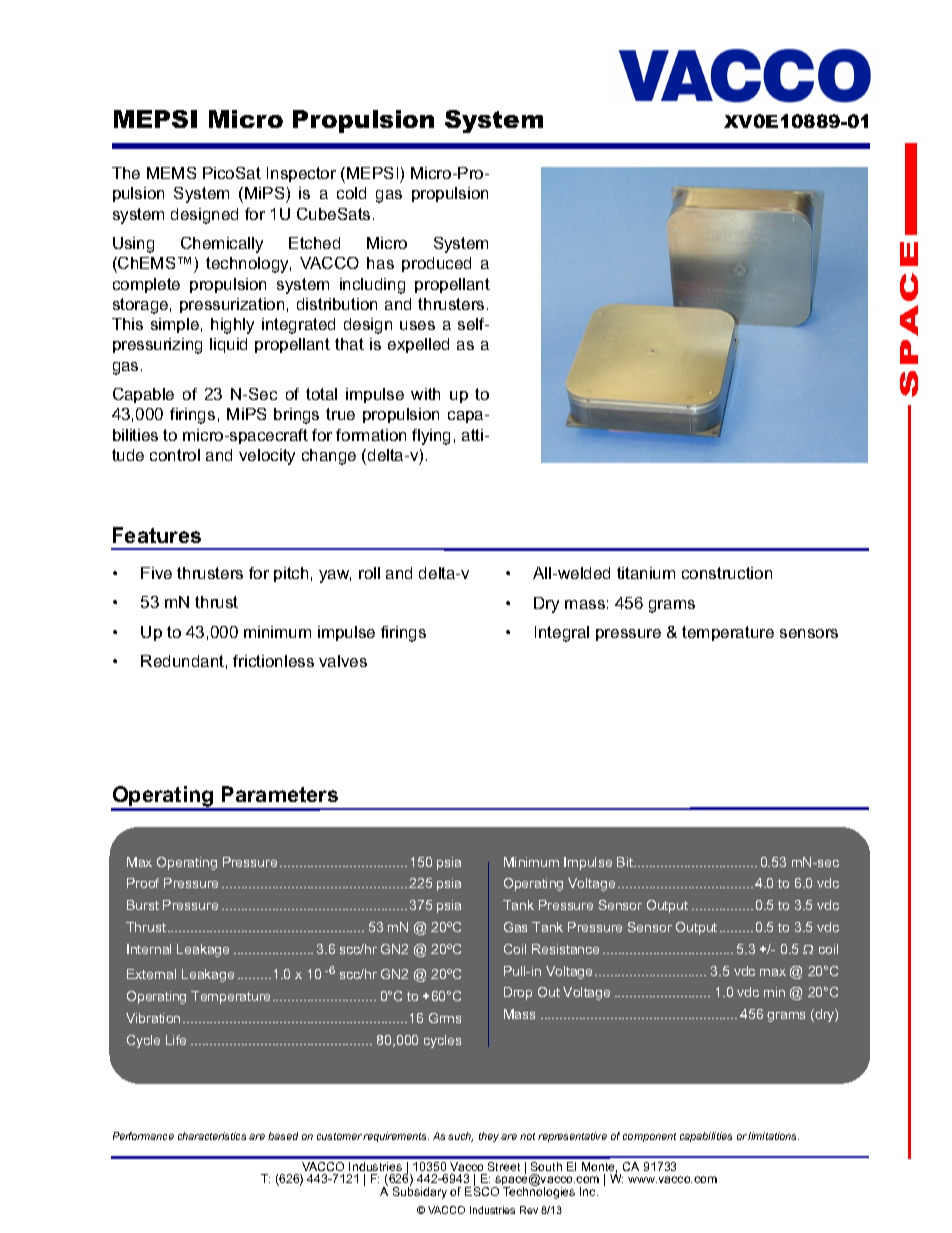 Image resolution: width=952 pixels, height=1233 pixels. Describe the element at coordinates (565, 949) in the screenshot. I see `Resistance` at that location.
